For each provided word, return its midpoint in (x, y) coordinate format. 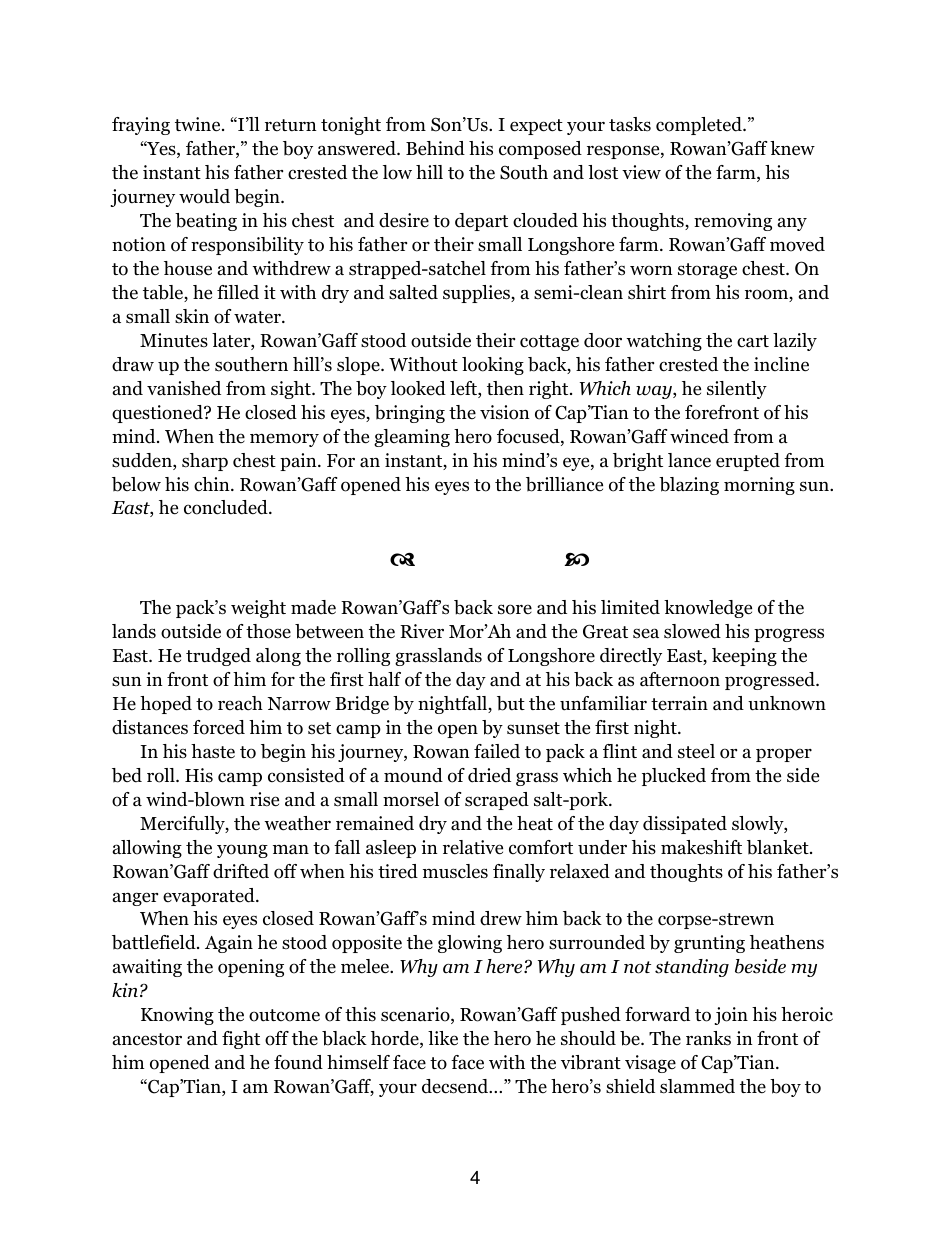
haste (213, 751)
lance (689, 460)
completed (700, 126)
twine (199, 124)
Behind (435, 148)
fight (241, 1040)
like (443, 1038)
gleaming (412, 438)
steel (696, 751)
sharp (205, 462)
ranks (708, 1038)
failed (497, 751)
